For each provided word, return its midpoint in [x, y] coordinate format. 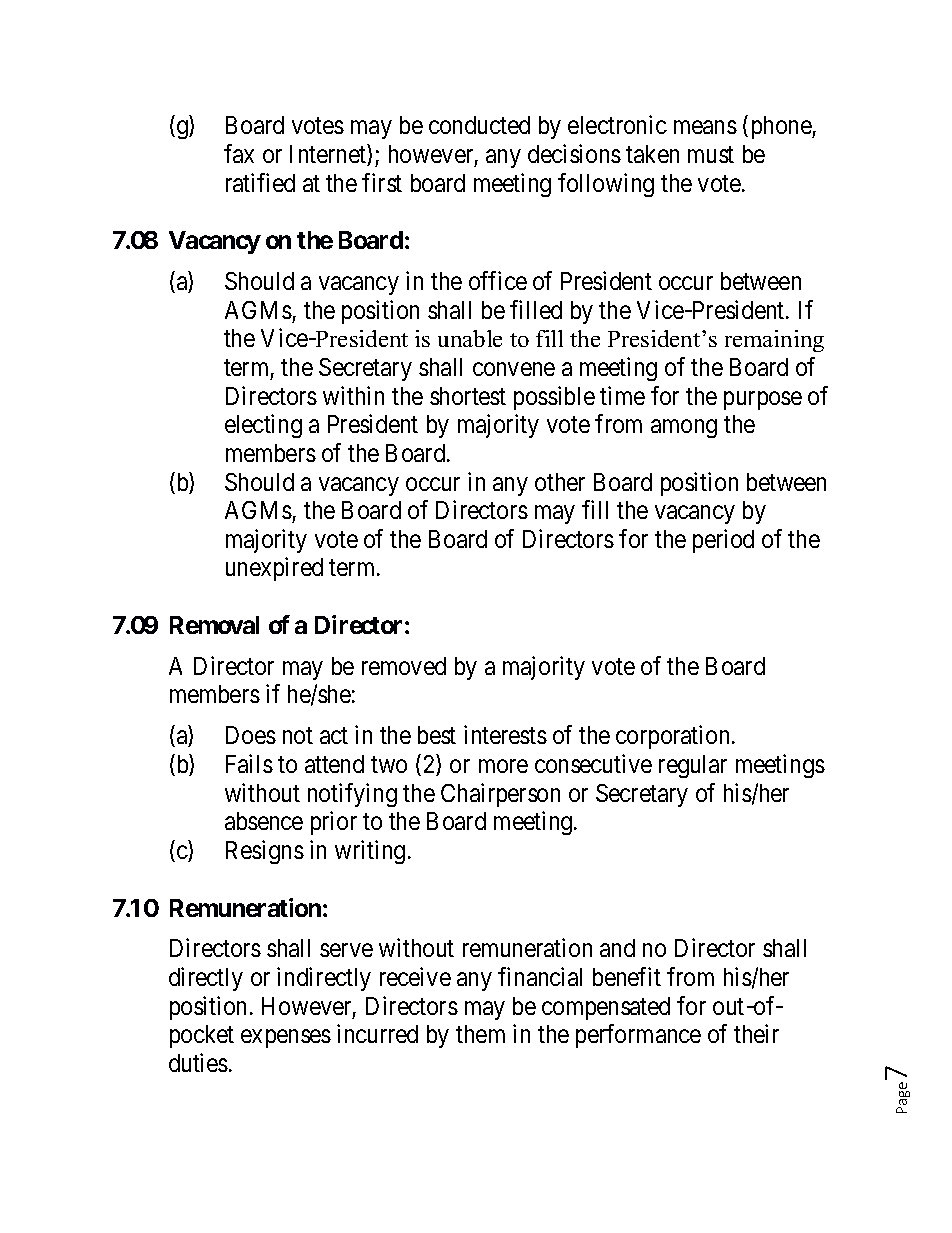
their [756, 1033]
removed [404, 666]
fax [239, 153]
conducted [479, 125]
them [480, 1034]
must [711, 154]
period [723, 541]
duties [198, 1062]
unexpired [274, 569]
